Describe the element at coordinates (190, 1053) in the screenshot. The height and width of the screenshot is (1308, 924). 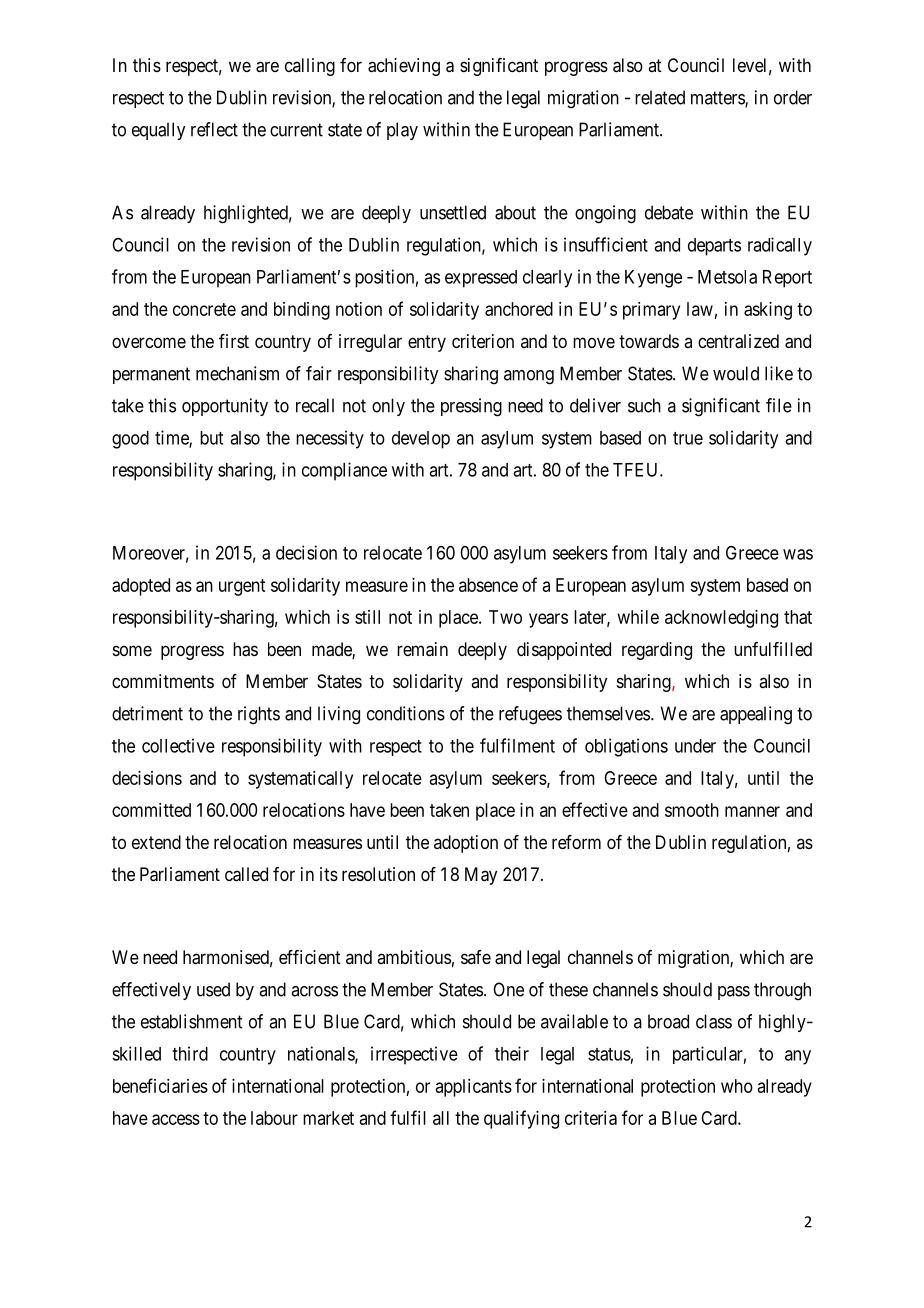
I see `third` at that location.
